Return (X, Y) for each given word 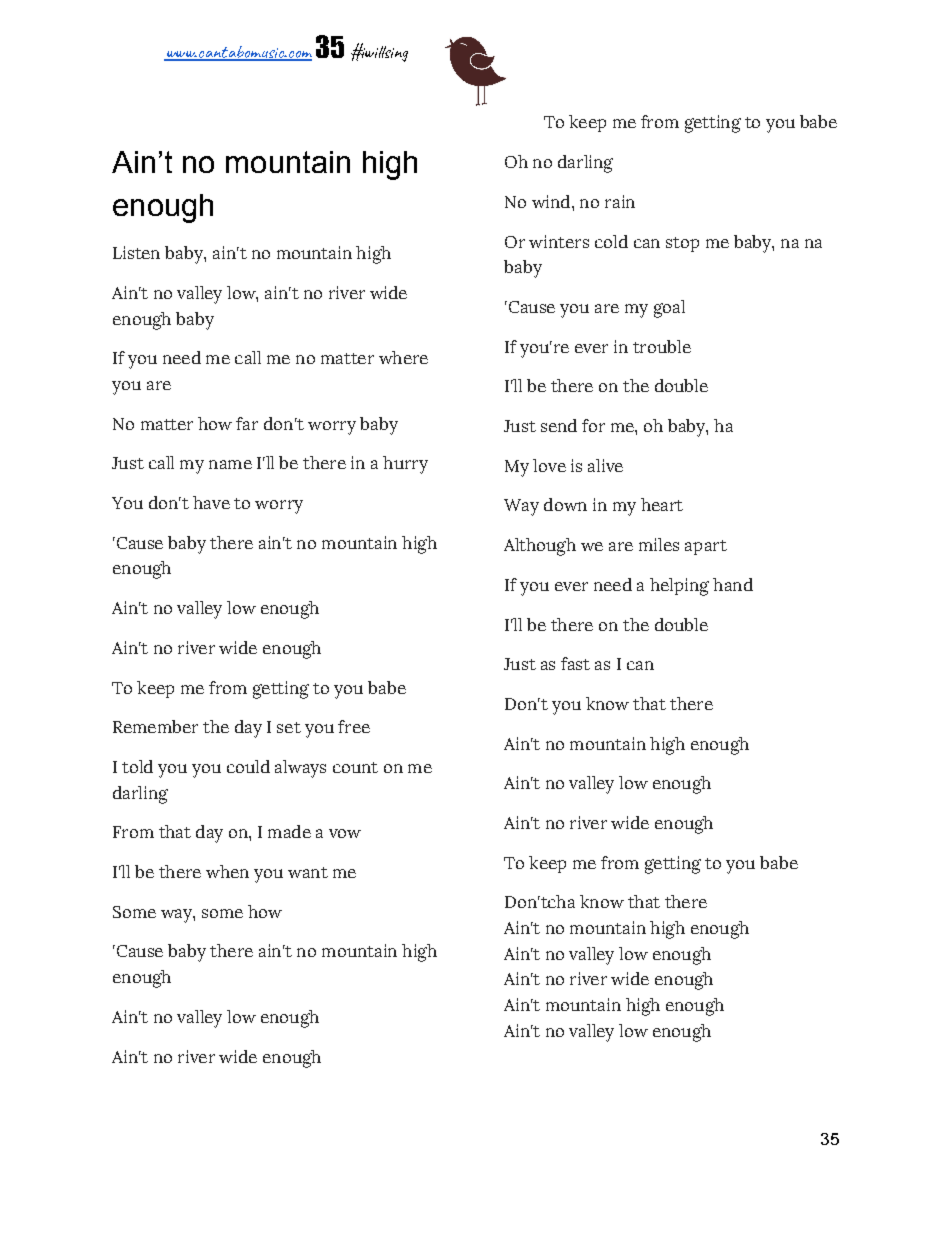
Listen (136, 252)
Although (540, 547)
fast (575, 663)
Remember (155, 726)
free (354, 726)
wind (552, 201)
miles (659, 544)
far (247, 423)
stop (682, 244)
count (355, 767)
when (227, 871)
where (403, 357)
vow (345, 833)
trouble (662, 346)
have (211, 502)
